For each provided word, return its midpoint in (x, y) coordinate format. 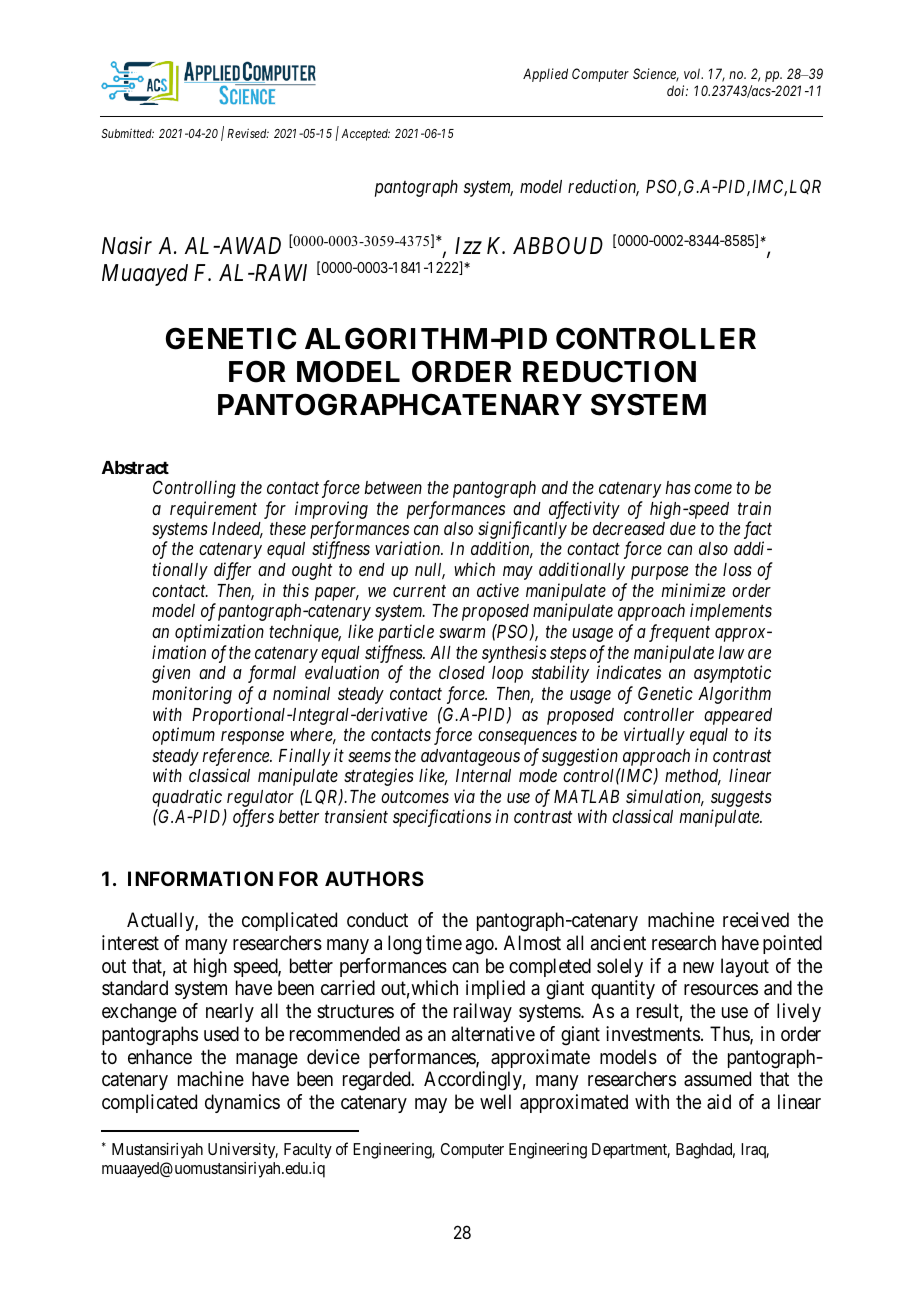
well (495, 1102)
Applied (545, 75)
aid (719, 1102)
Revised (248, 133)
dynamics (242, 1103)
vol (693, 73)
